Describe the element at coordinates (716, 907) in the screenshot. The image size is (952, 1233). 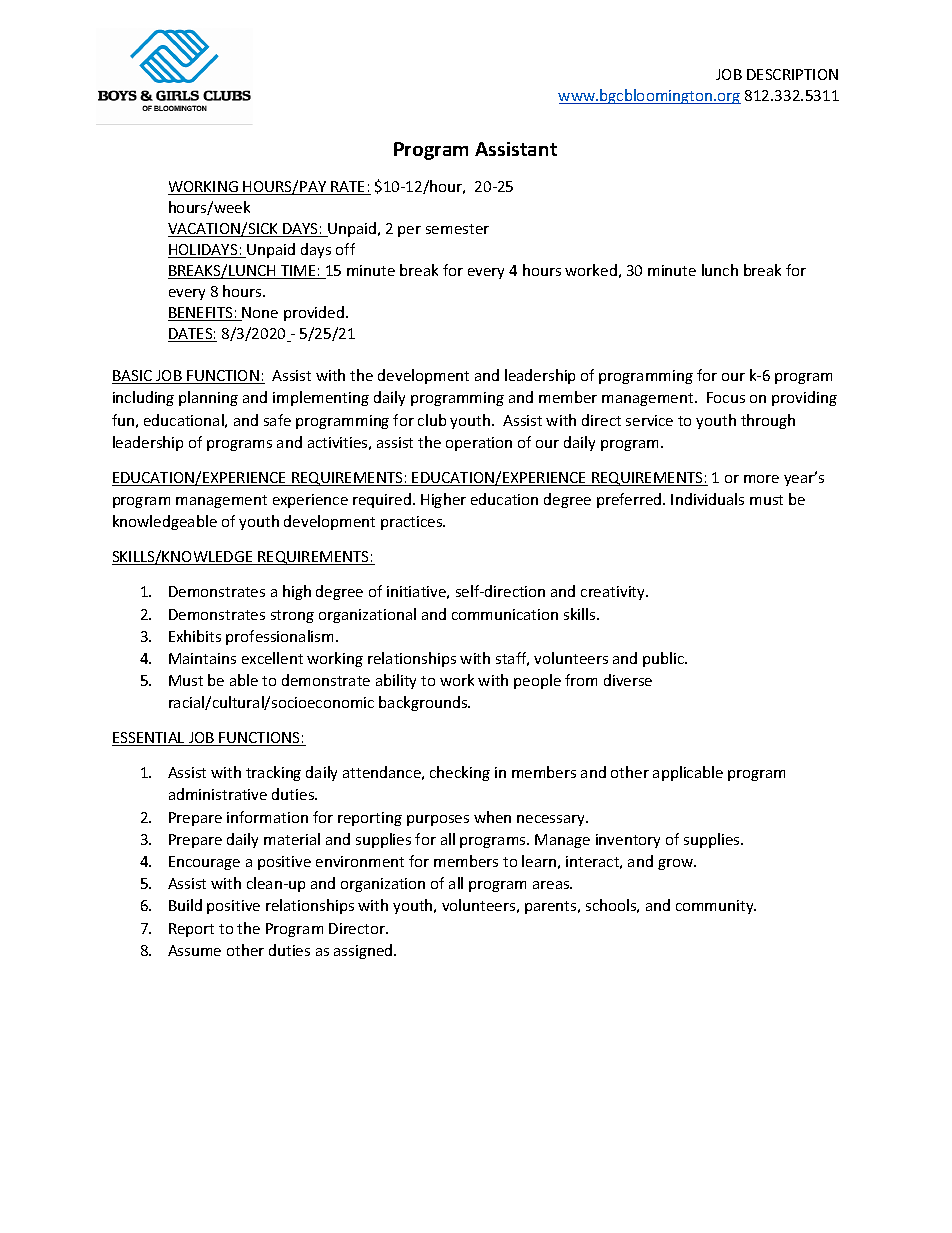
I see `community` at that location.
